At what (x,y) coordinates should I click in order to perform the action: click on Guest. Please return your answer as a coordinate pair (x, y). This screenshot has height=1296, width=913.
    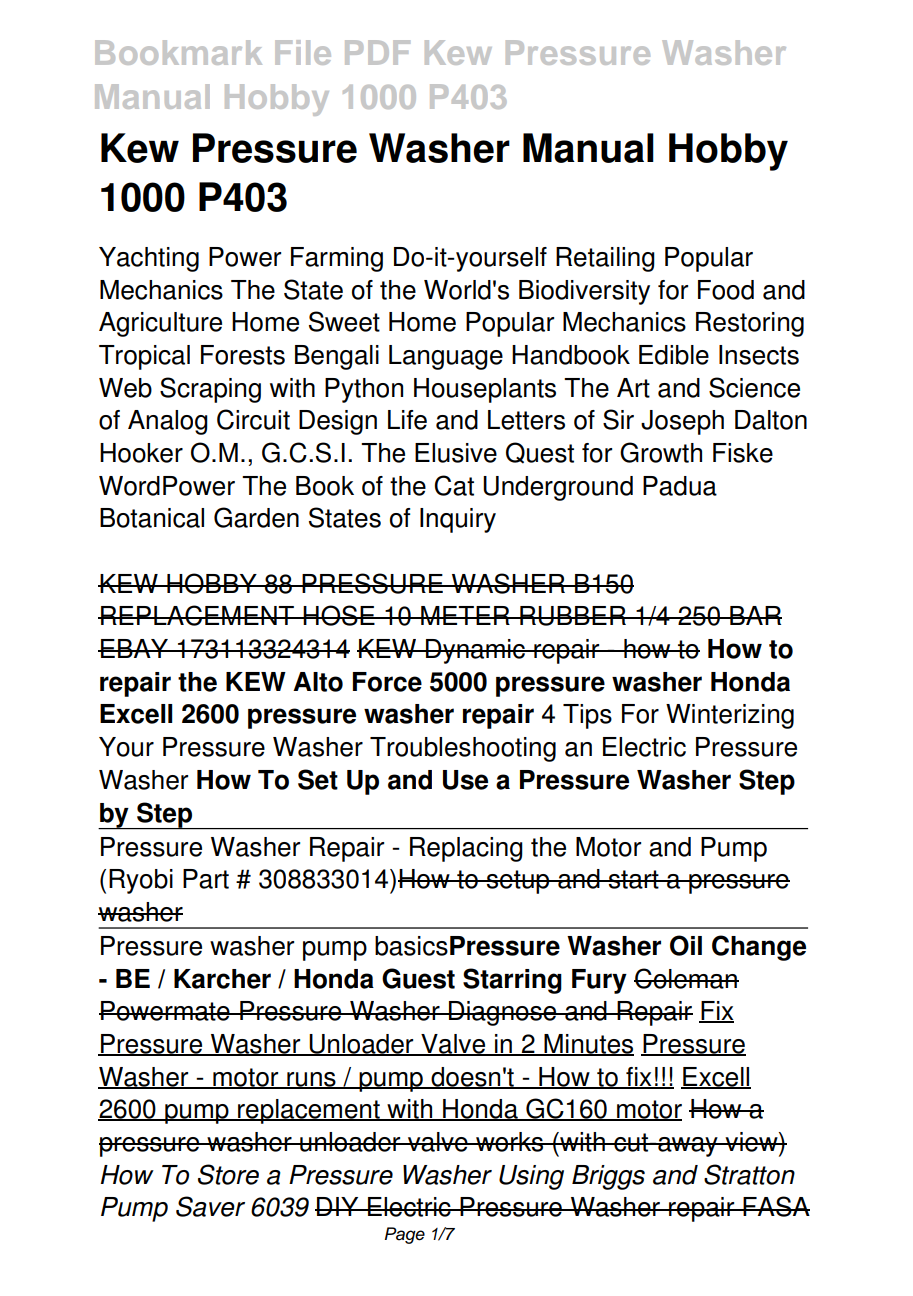
    Looking at the image, I should click on (418, 978).
